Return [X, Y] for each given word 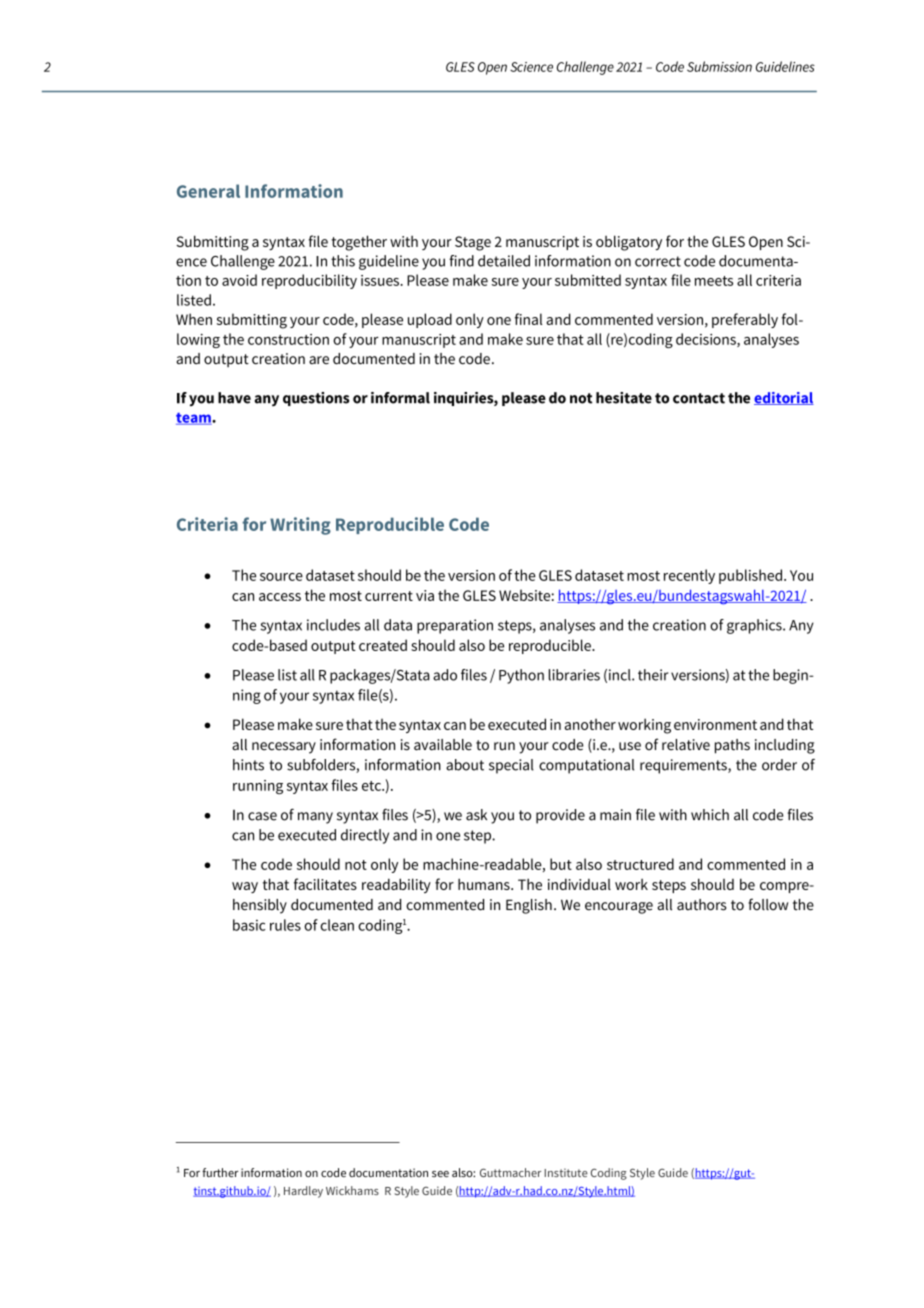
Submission [719, 66]
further [220, 1172]
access [280, 597]
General [208, 191]
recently [689, 576]
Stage [473, 243]
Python [521, 676]
